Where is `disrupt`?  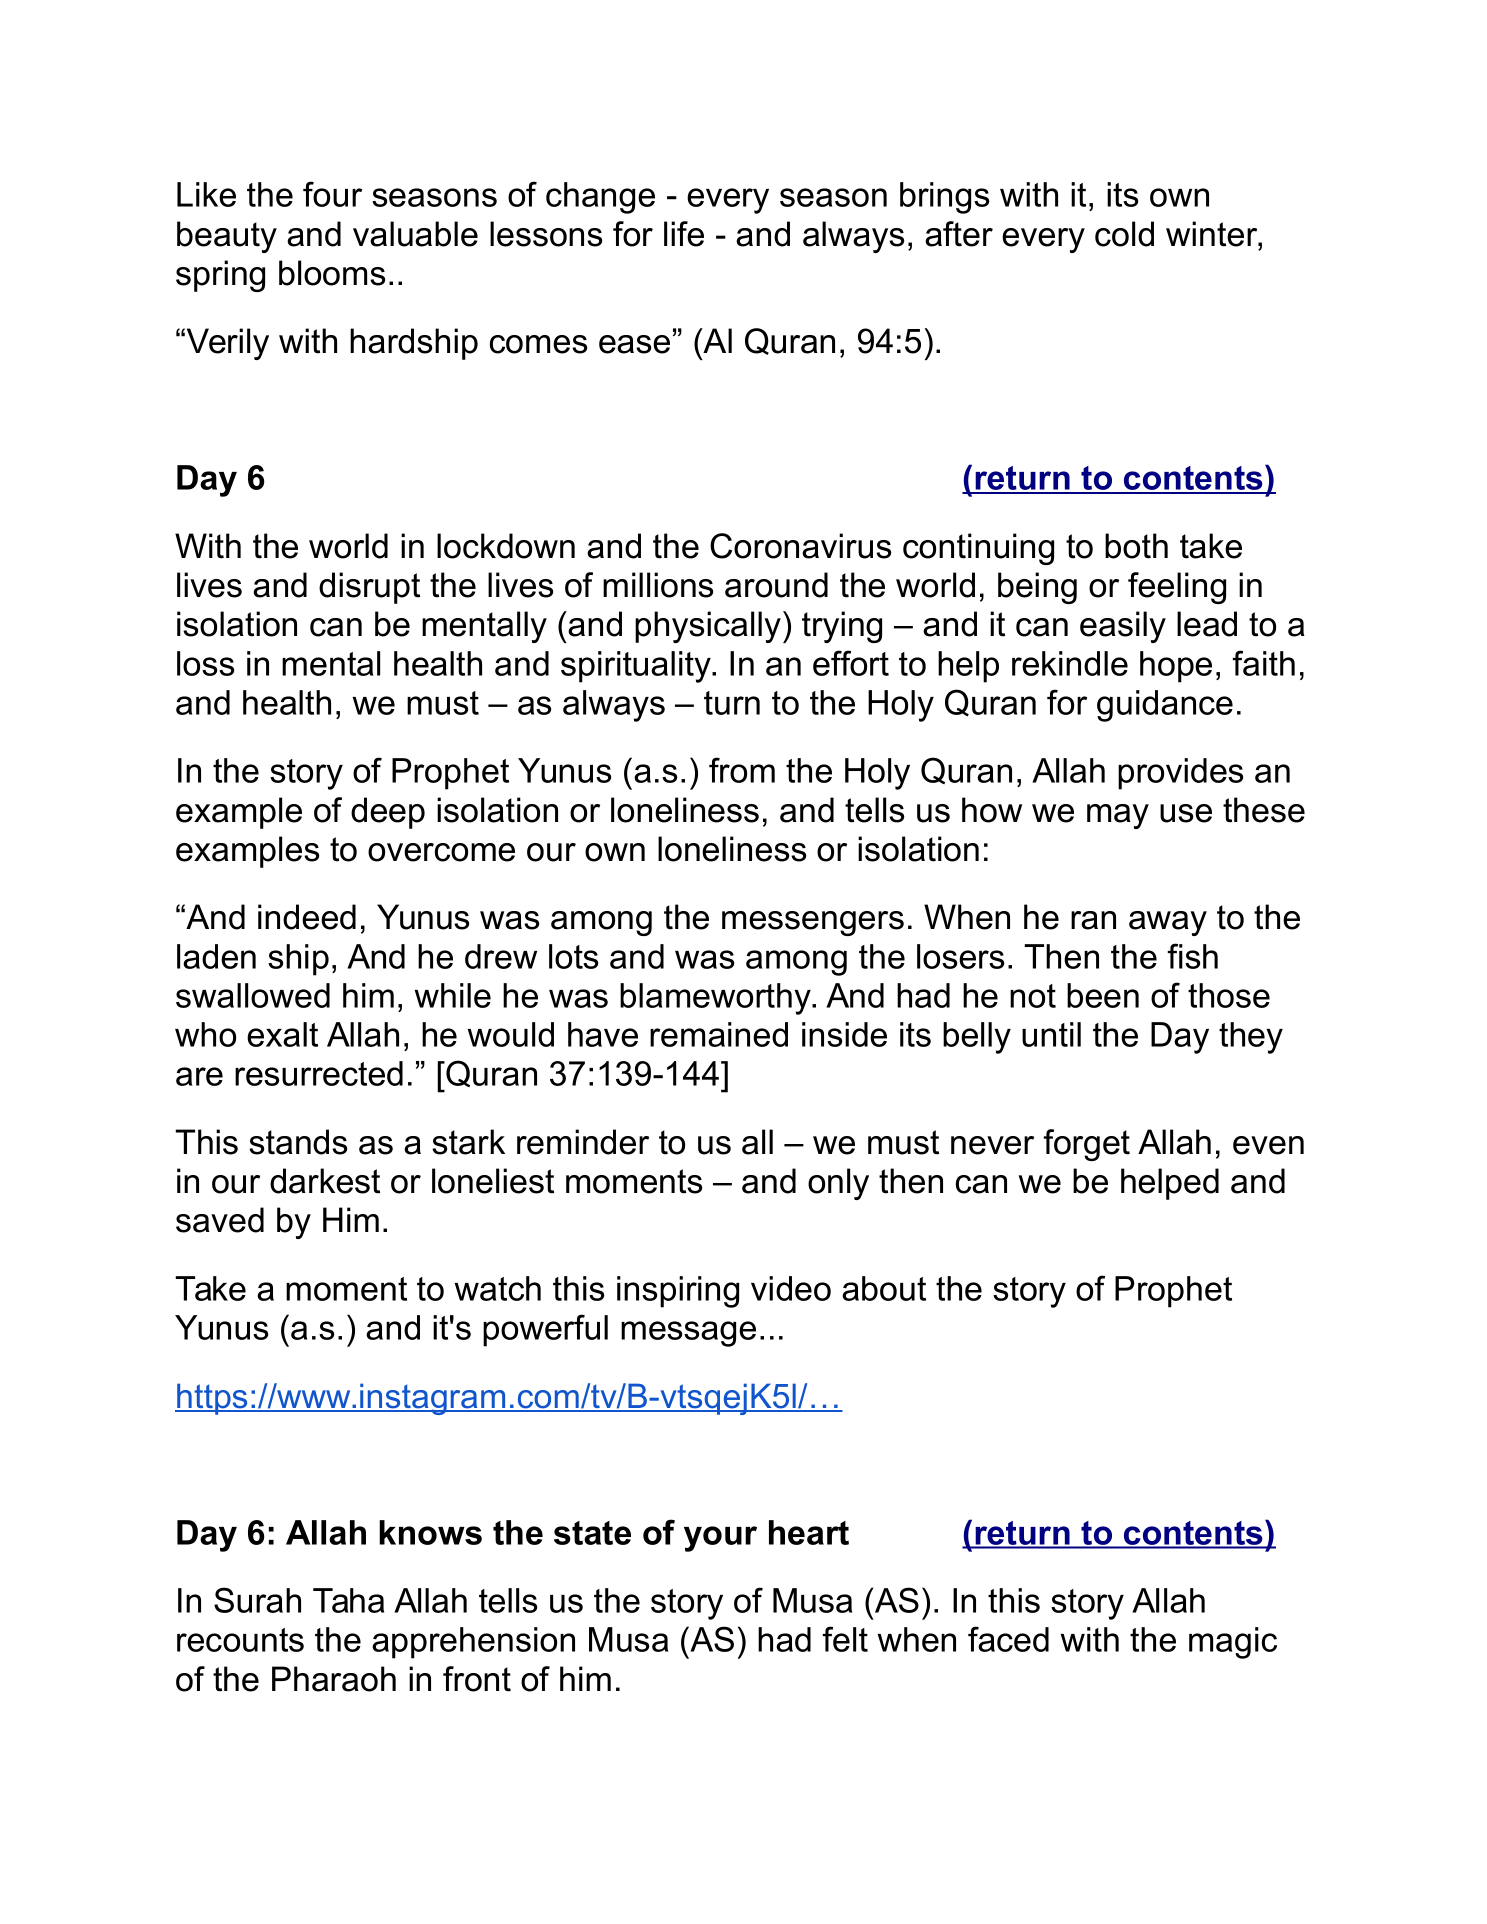
disrupt is located at coordinates (369, 588).
